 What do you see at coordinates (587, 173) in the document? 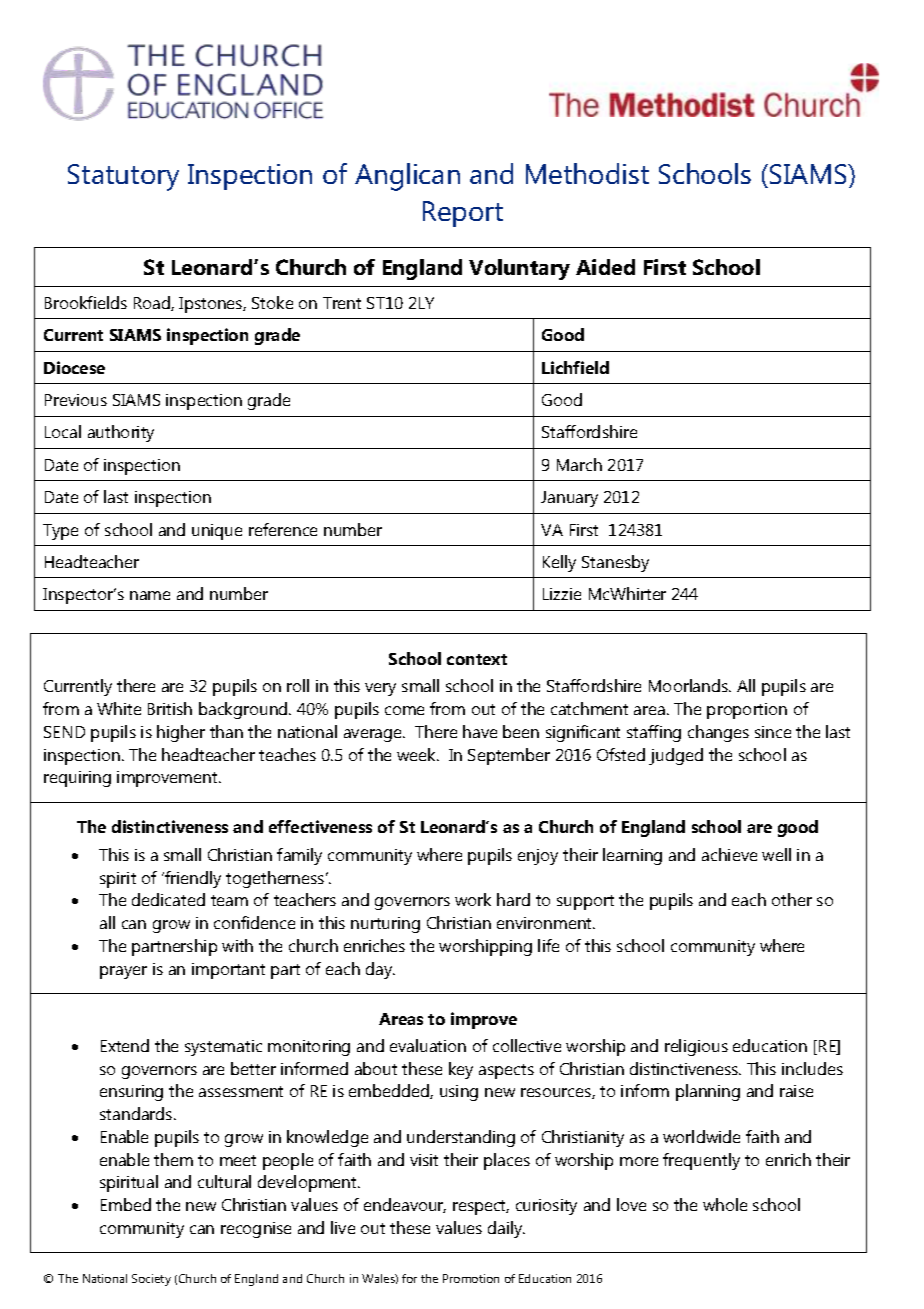
I see `Methodist` at bounding box center [587, 173].
